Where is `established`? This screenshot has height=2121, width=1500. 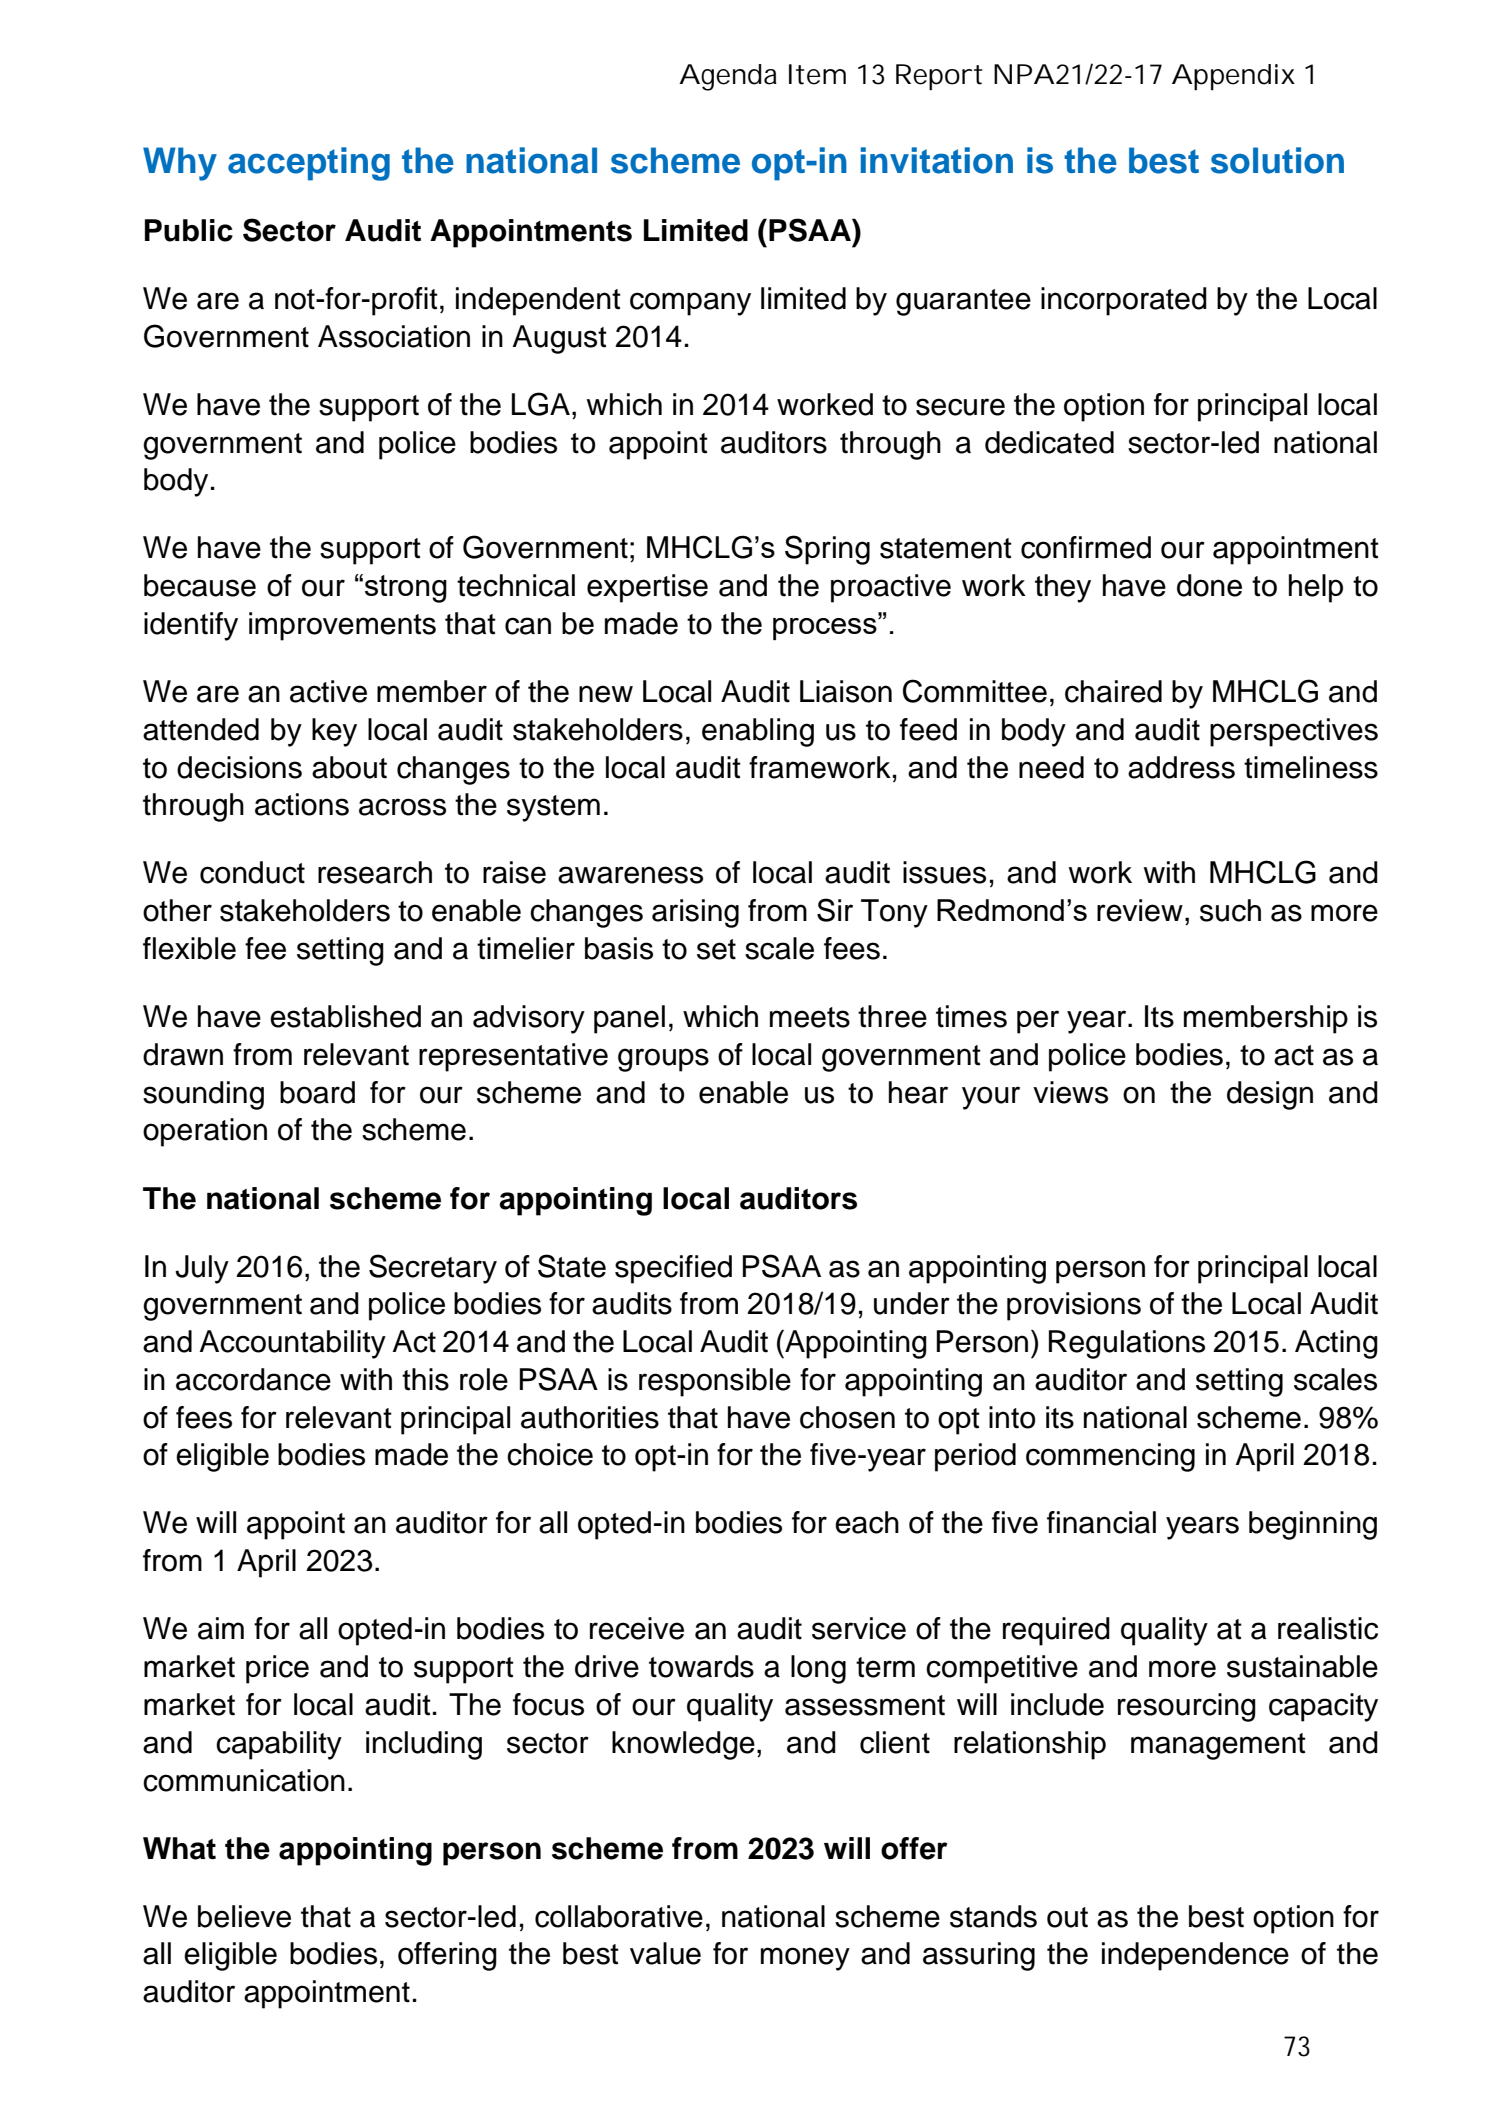
established is located at coordinates (345, 1016).
